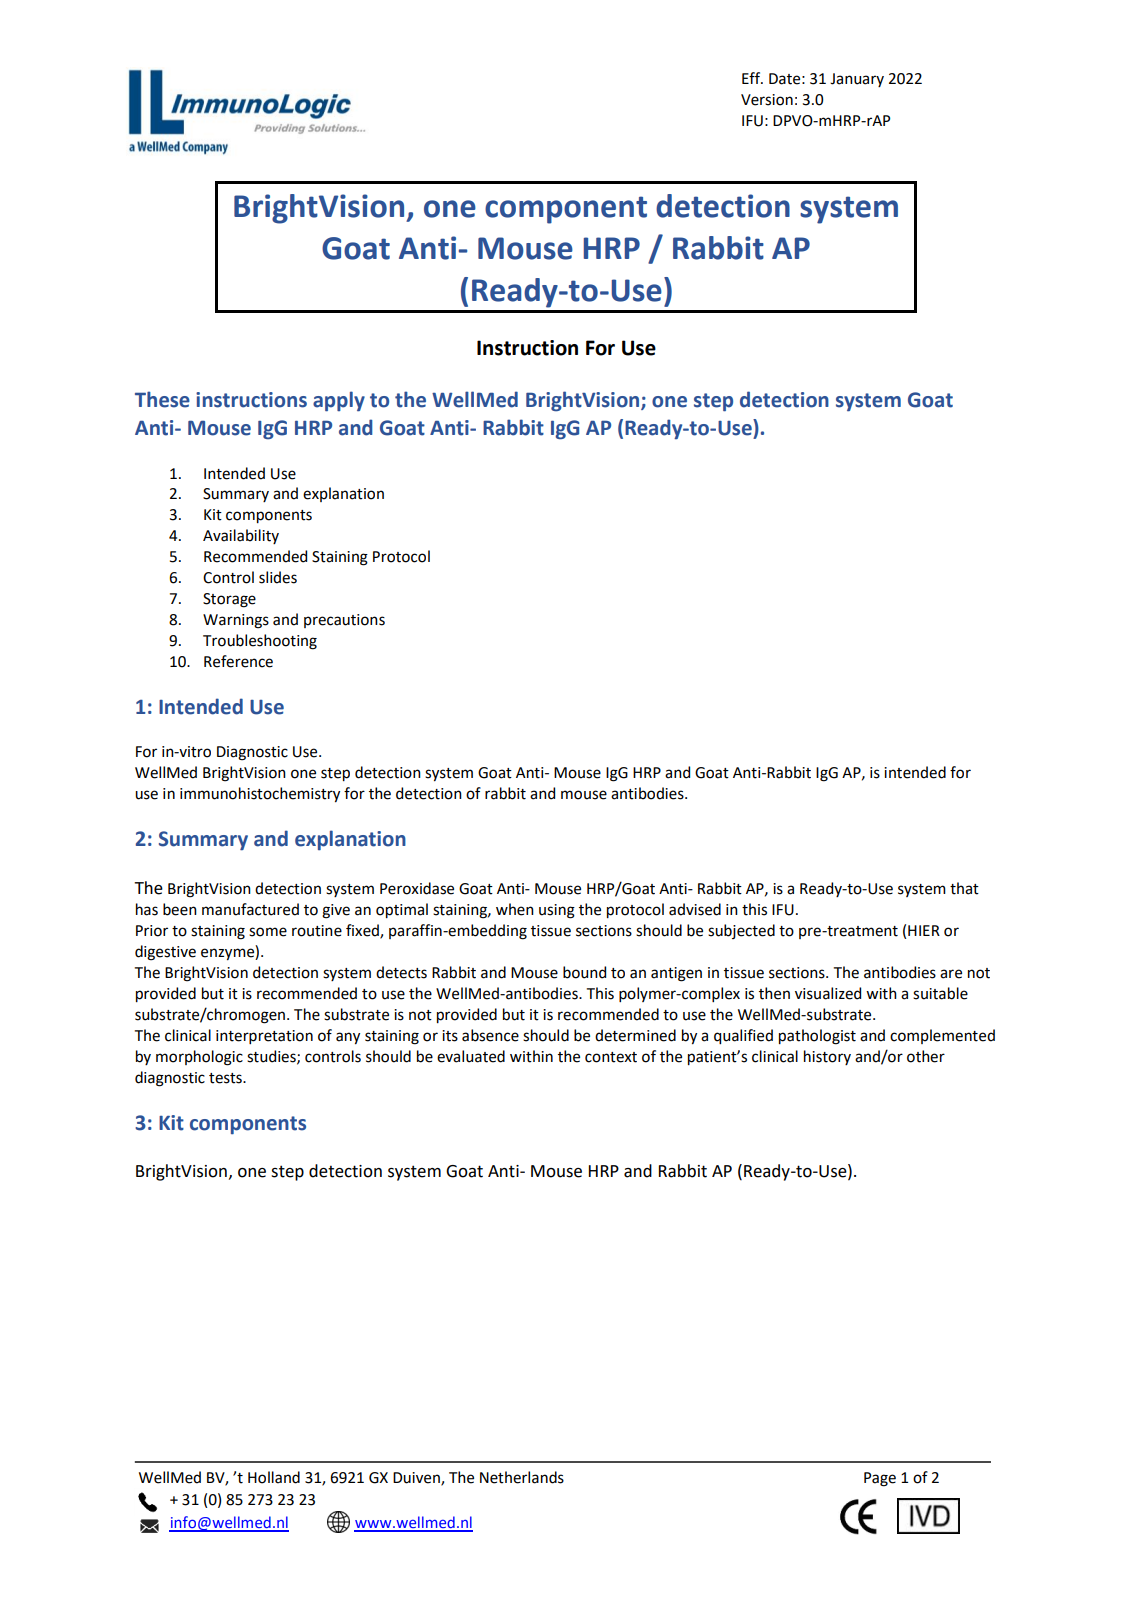 The width and height of the screenshot is (1132, 1602). I want to click on These, so click(162, 399).
